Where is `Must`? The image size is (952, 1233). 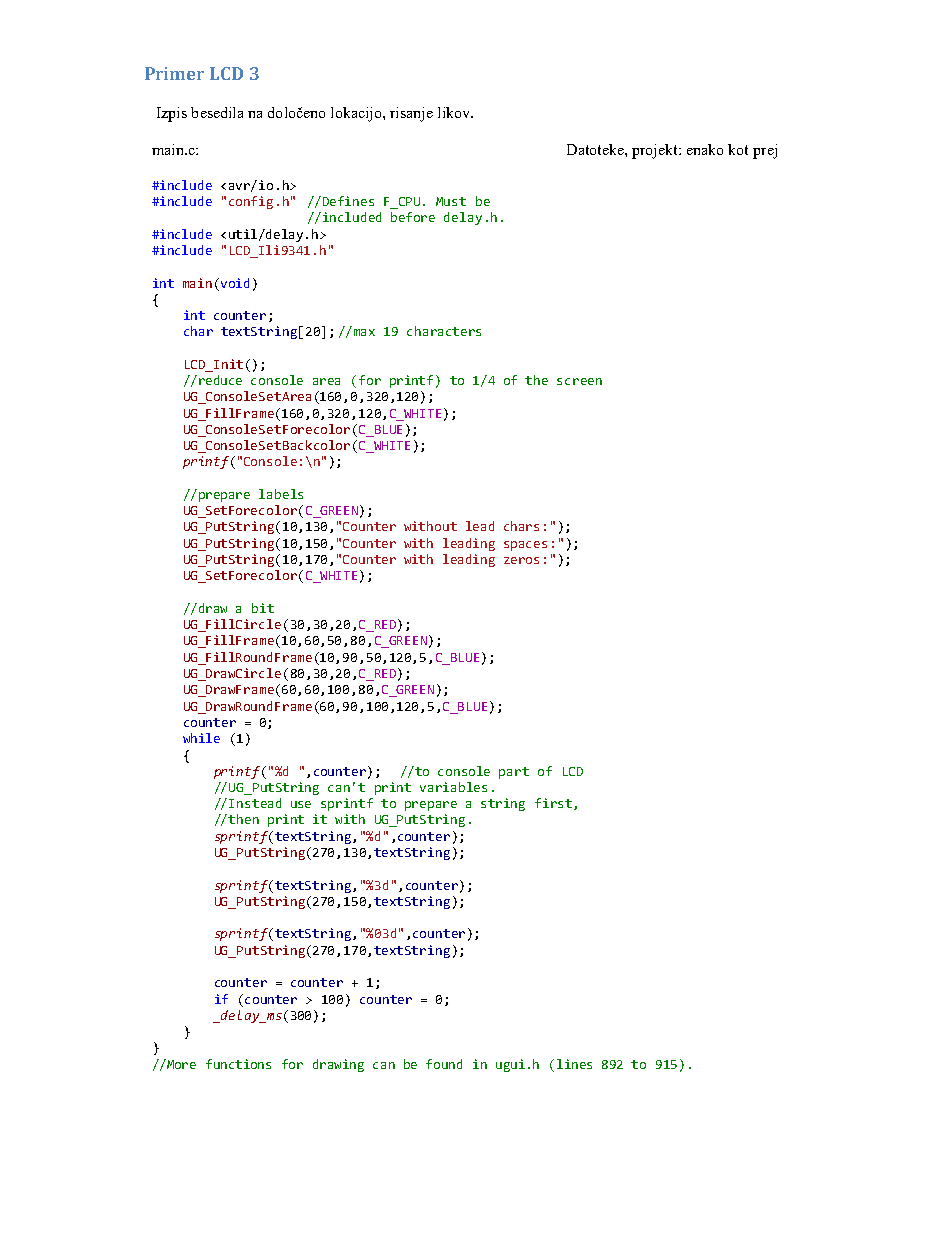 Must is located at coordinates (451, 201).
